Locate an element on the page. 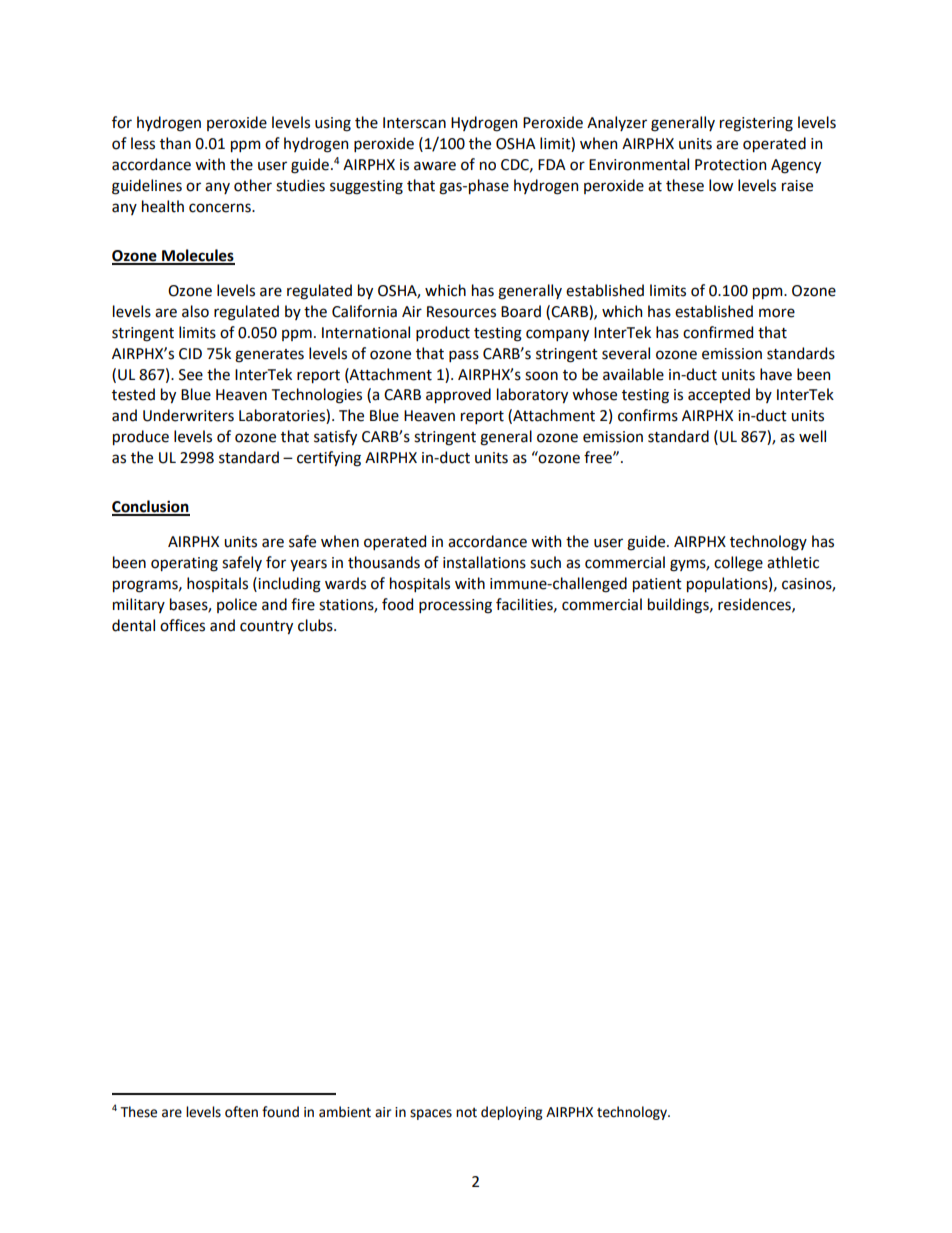 The image size is (952, 1233). aware is located at coordinates (435, 166).
